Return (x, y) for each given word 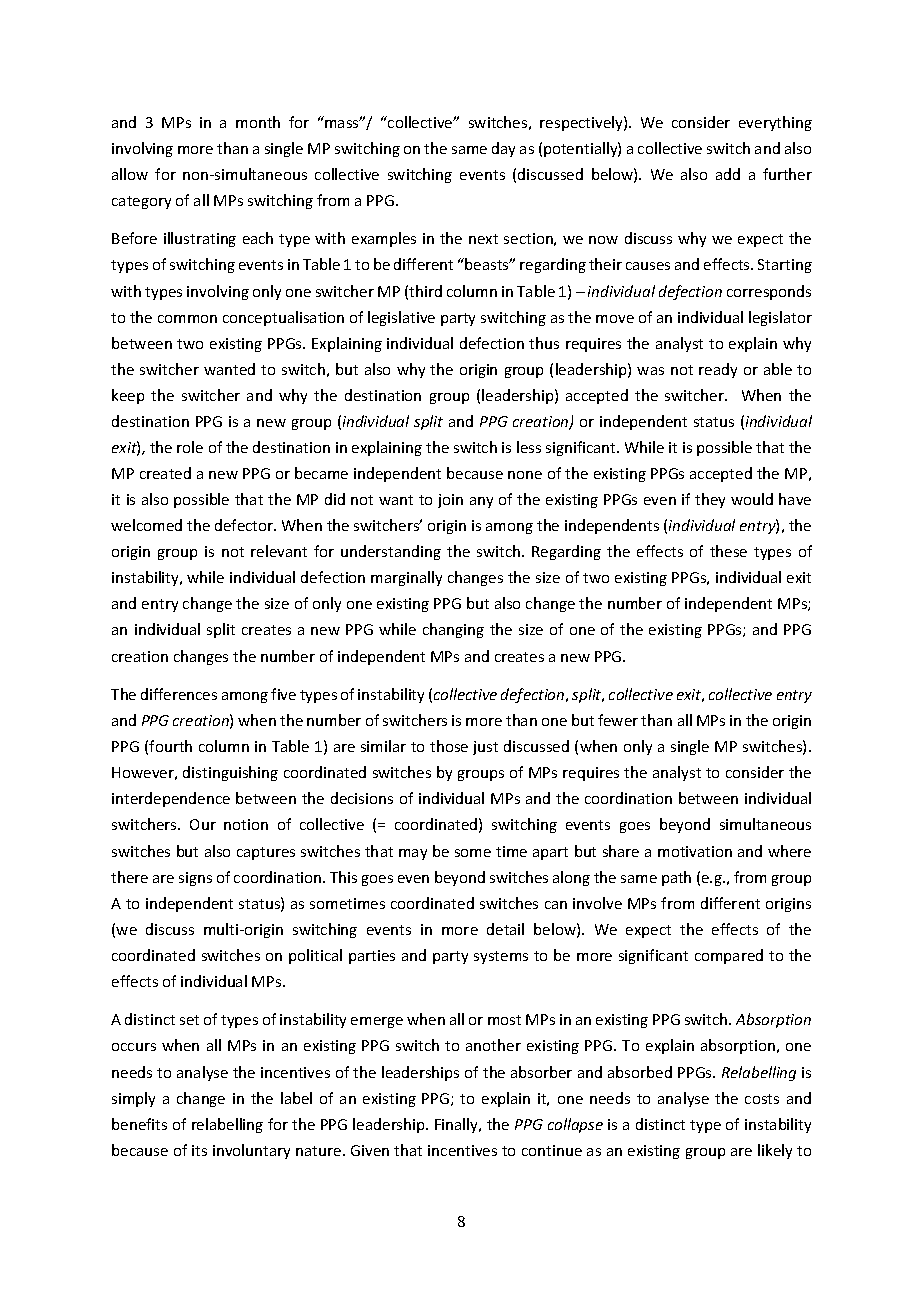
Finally (458, 1125)
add (728, 174)
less (529, 447)
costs (762, 1099)
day (503, 149)
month (258, 122)
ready (718, 370)
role (190, 447)
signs (195, 879)
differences (179, 694)
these (728, 551)
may (413, 854)
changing (453, 630)
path (676, 878)
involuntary (251, 1151)
